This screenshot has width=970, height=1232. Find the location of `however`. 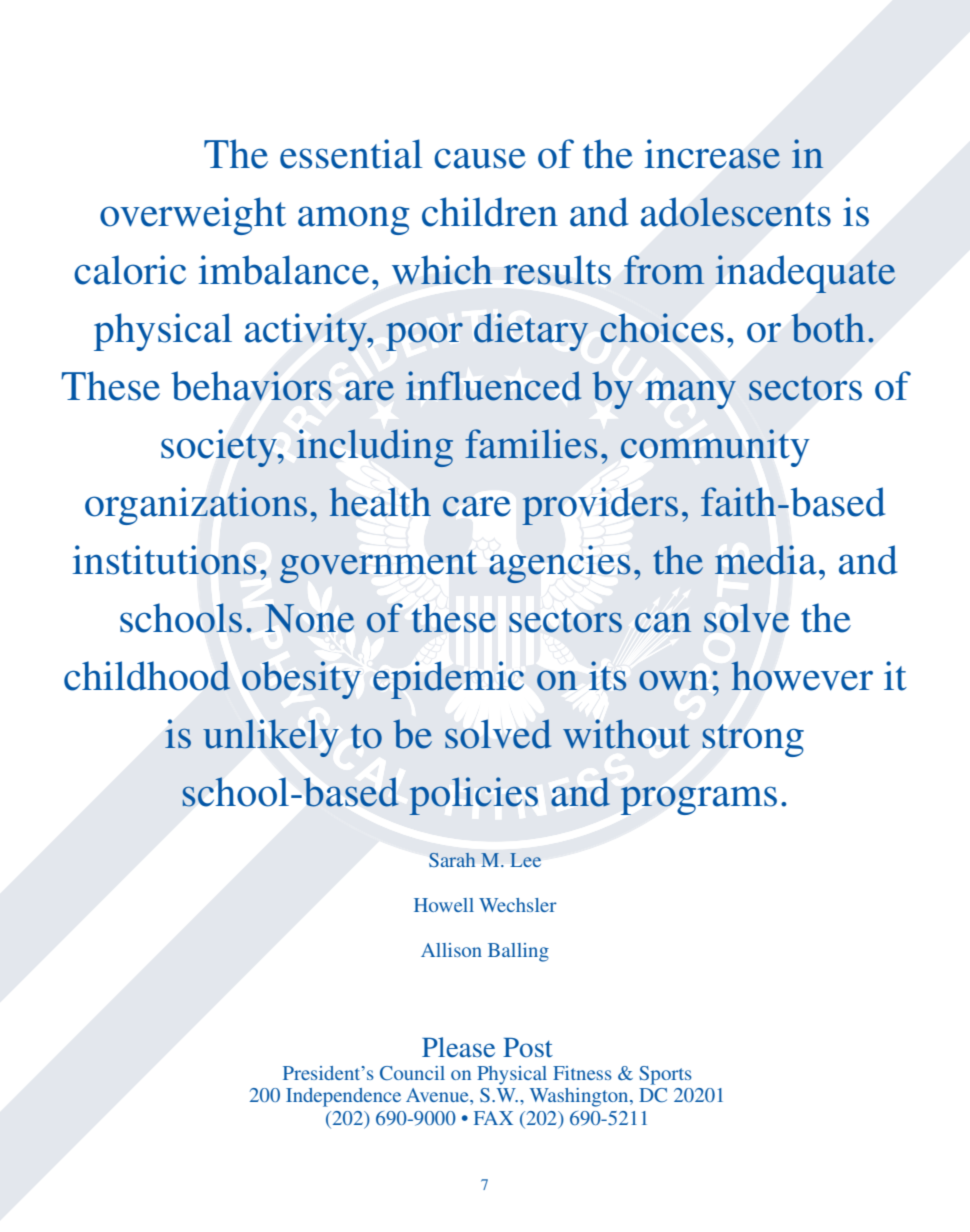

however is located at coordinates (802, 676).
